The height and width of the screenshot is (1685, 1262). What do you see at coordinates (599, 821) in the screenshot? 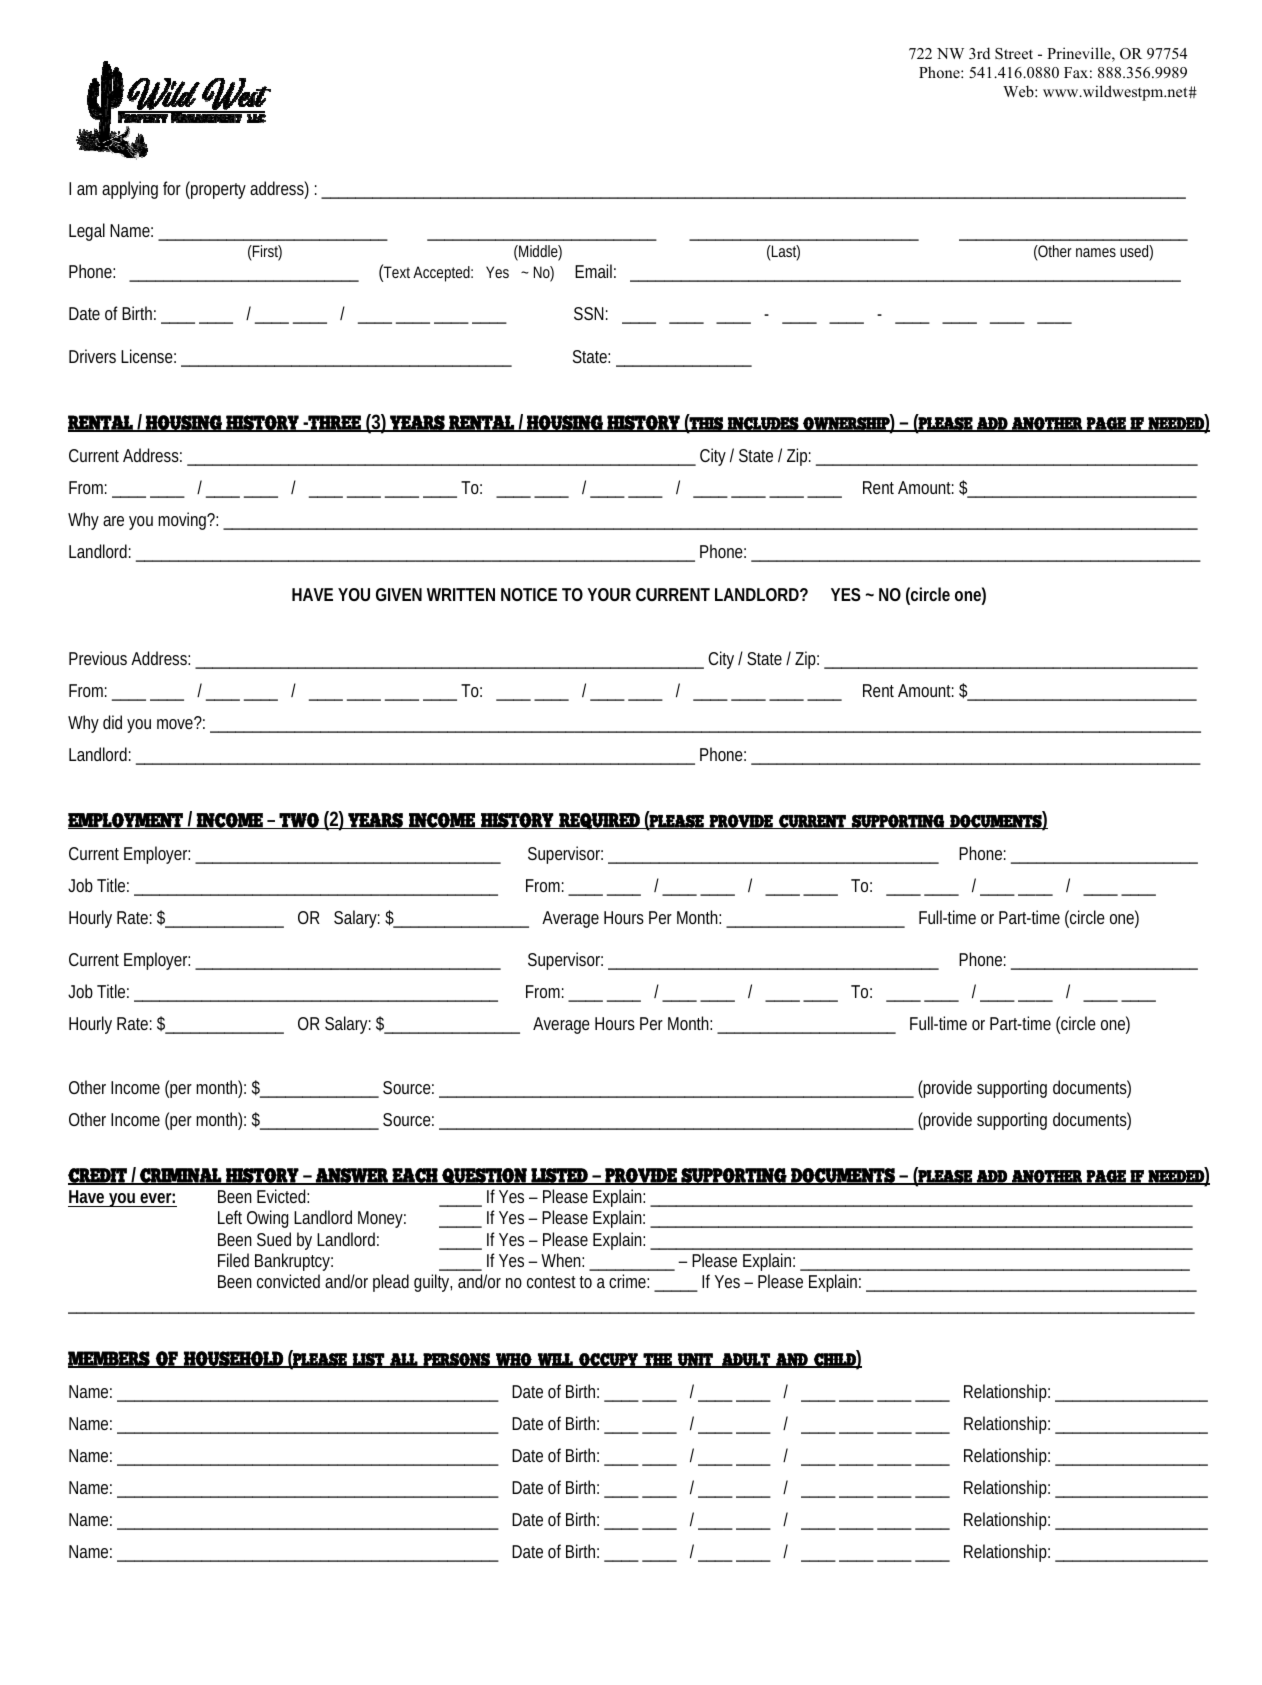
I see `REQUIRED` at bounding box center [599, 821].
